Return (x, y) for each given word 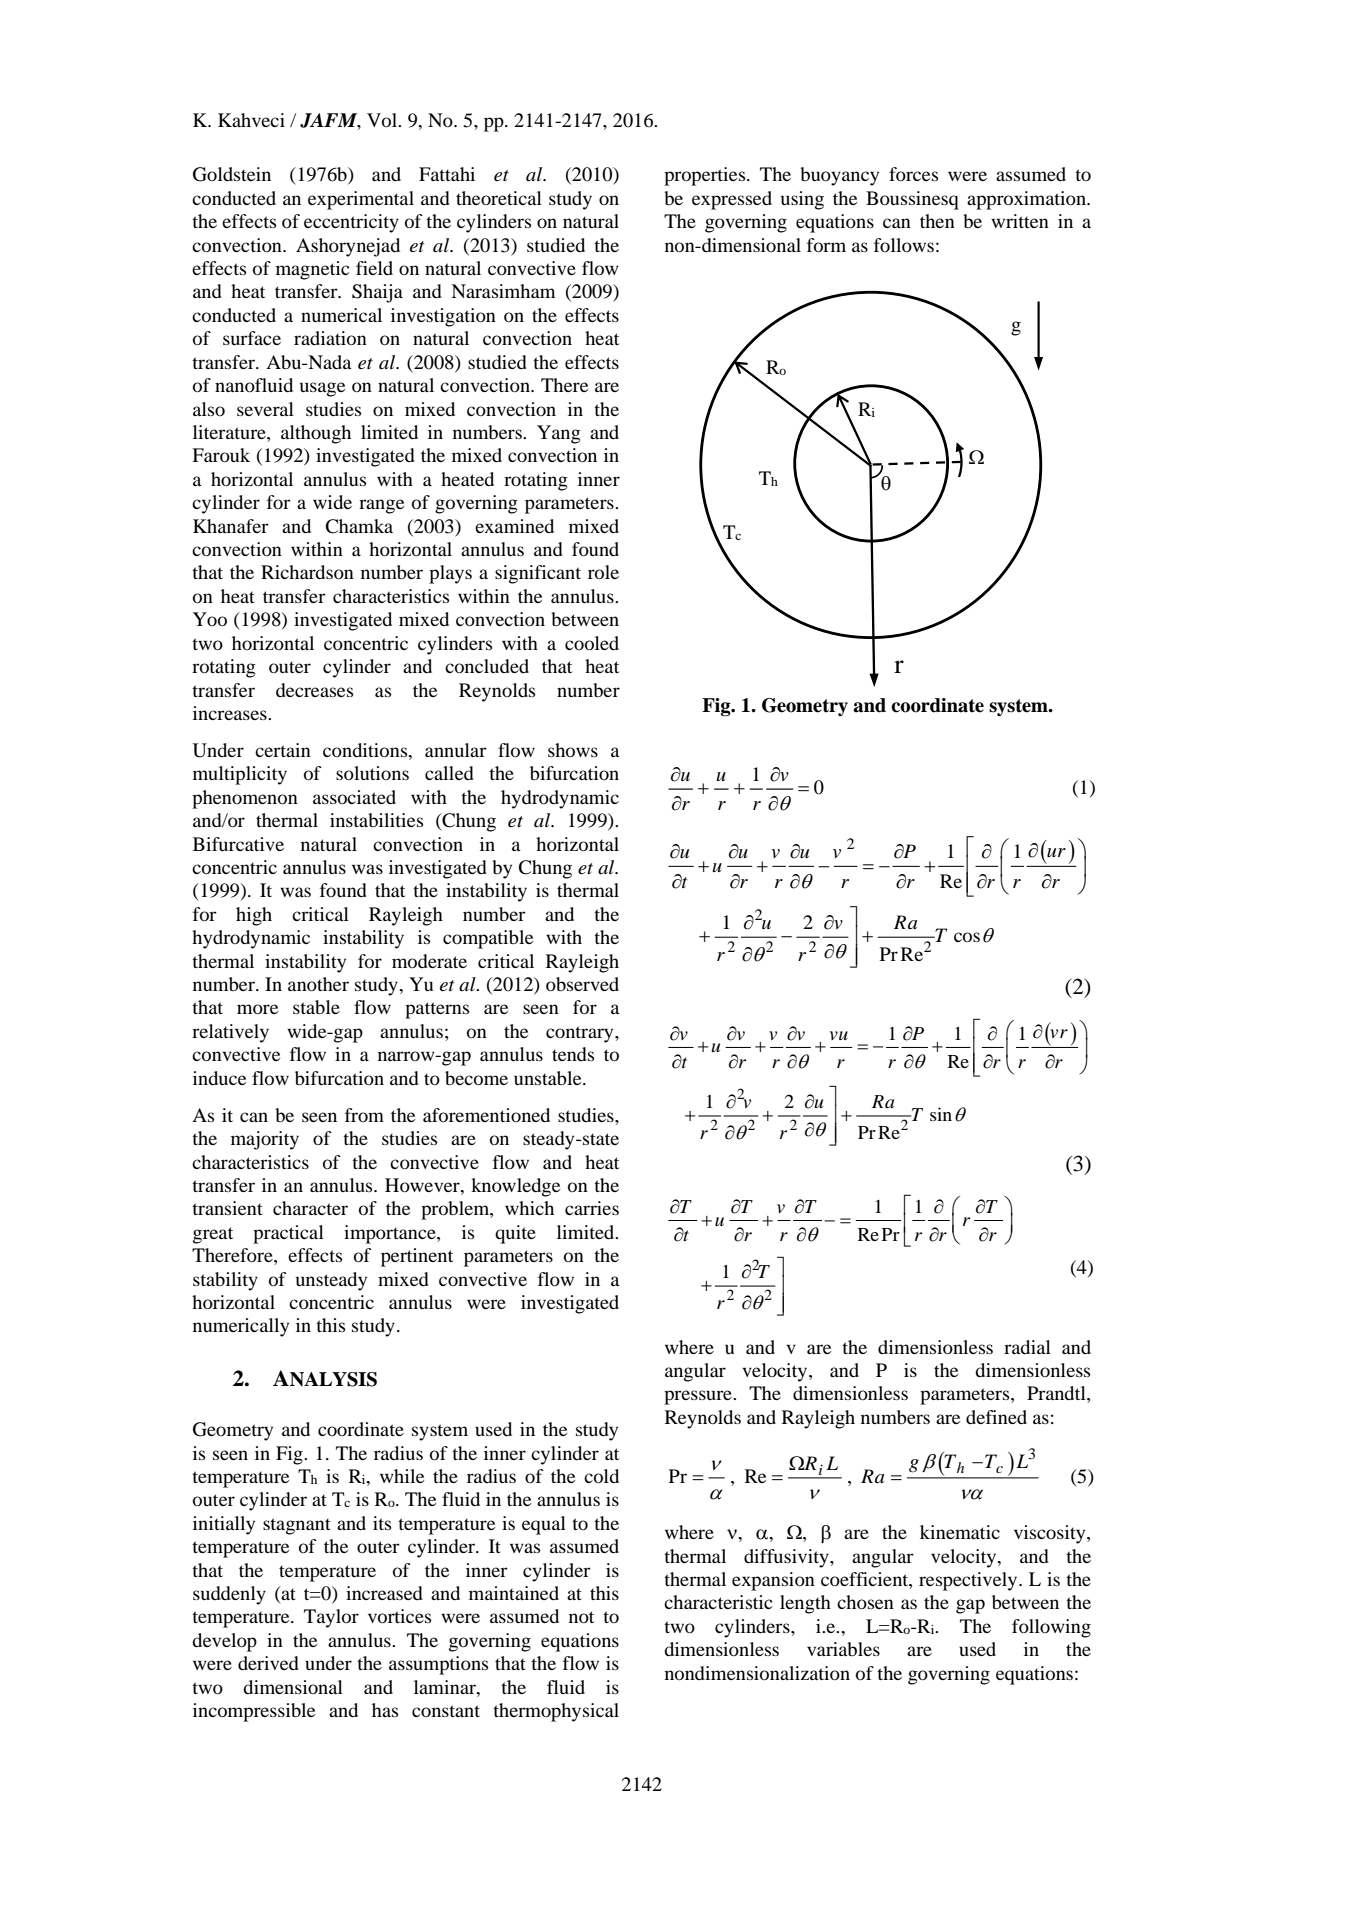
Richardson (307, 572)
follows (904, 245)
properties (706, 176)
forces (913, 174)
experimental (361, 200)
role (603, 572)
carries (592, 1208)
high (254, 916)
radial (1027, 1347)
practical (288, 1234)
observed (582, 984)
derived (268, 1663)
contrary (581, 1034)
